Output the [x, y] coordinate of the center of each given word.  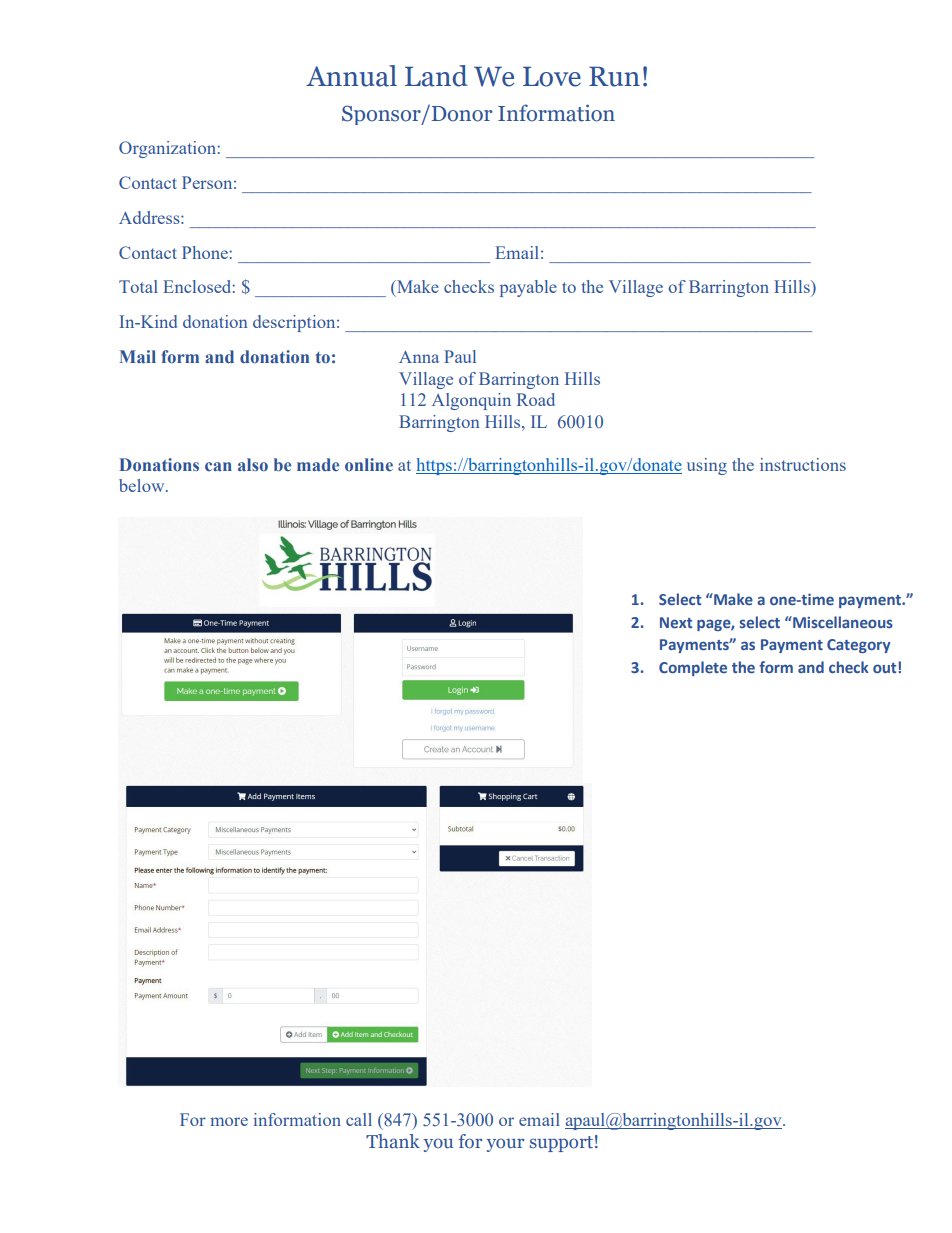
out [886, 667]
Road [536, 399]
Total [138, 286]
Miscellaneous [842, 622]
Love [552, 76]
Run [614, 76]
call [359, 1119]
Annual [351, 76]
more [229, 1121]
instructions [803, 464]
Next [676, 622]
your [505, 1145]
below [143, 485]
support [561, 1144]
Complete [693, 668]
